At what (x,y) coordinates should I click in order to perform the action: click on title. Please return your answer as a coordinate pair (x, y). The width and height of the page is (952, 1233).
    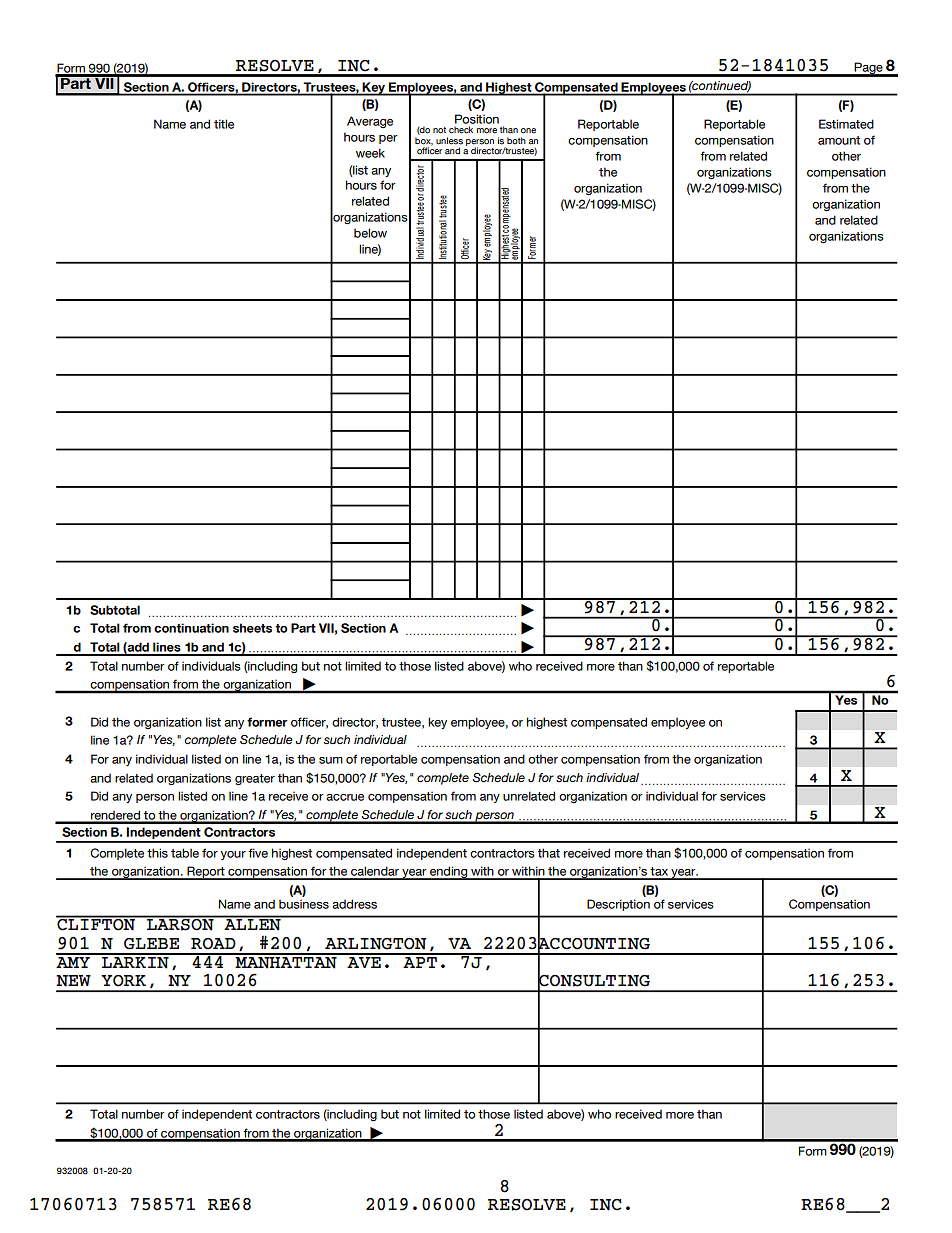
    Looking at the image, I should click on (224, 124).
